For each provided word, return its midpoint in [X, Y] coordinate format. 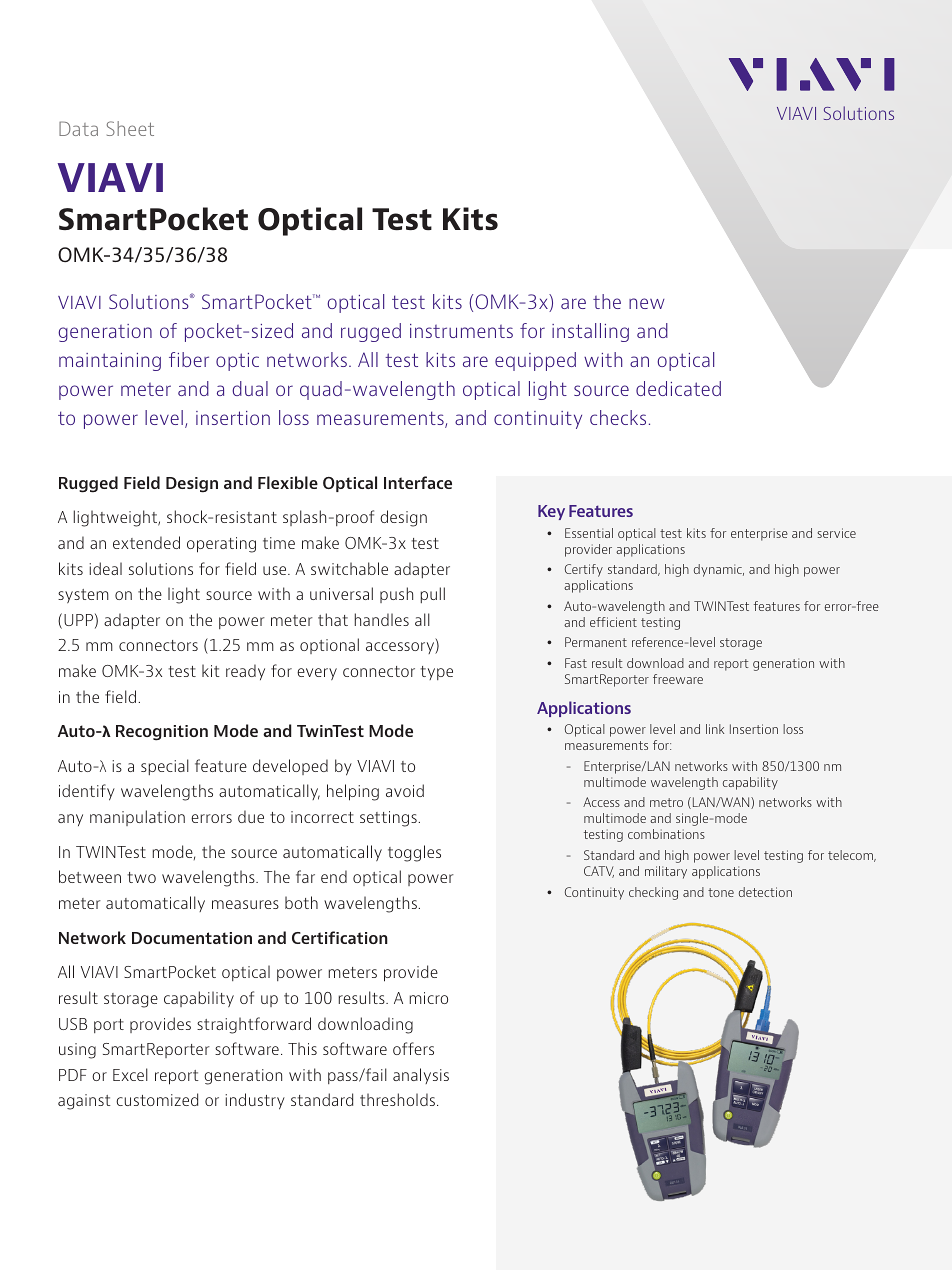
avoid [405, 790]
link [715, 729]
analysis [421, 1076]
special [165, 767]
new [647, 303]
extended [146, 542]
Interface [418, 482]
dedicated [678, 388]
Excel [130, 1074]
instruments [461, 331]
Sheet [130, 128]
